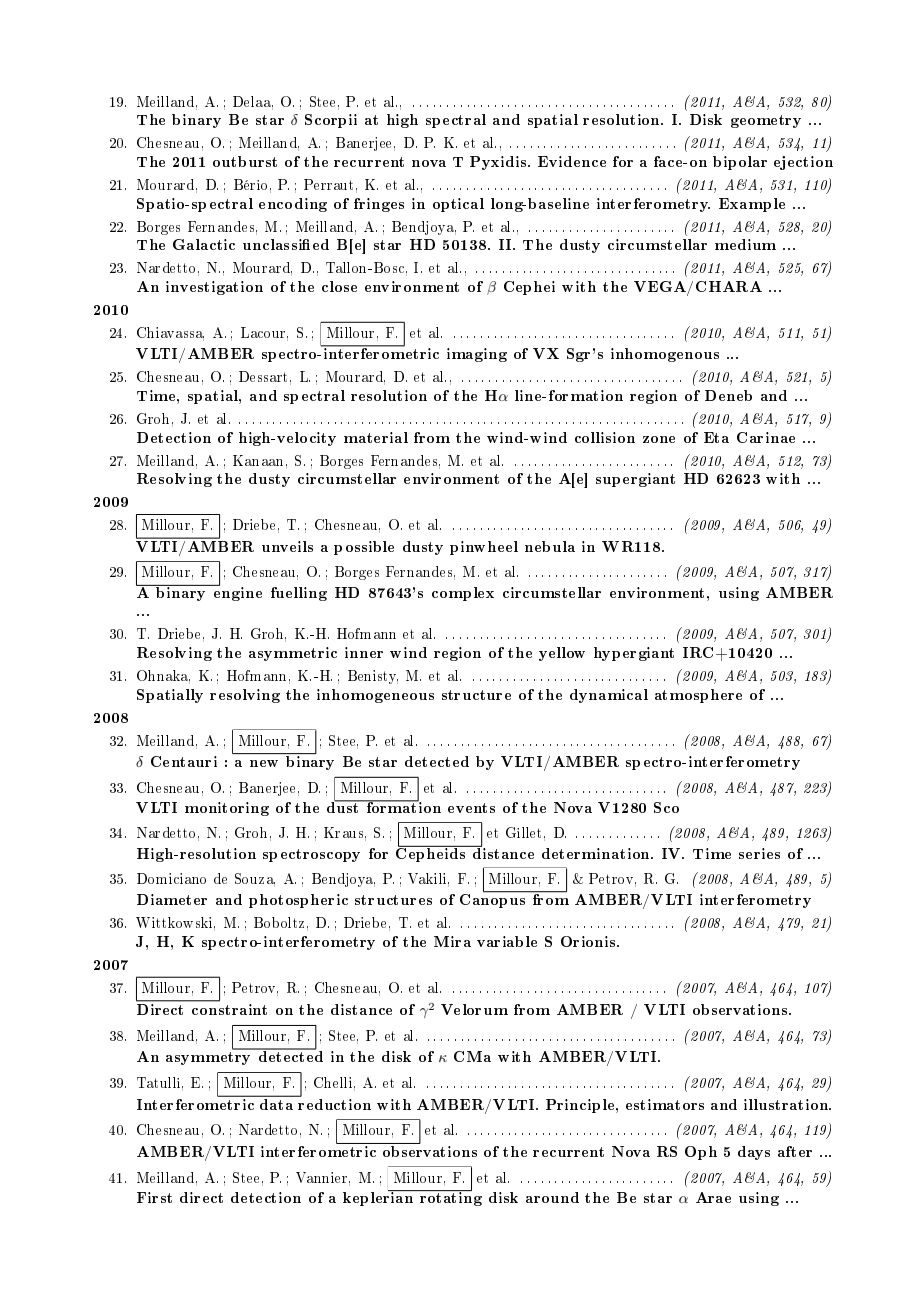 This page has height=1308, width=924. I want to click on First, so click(154, 1197).
